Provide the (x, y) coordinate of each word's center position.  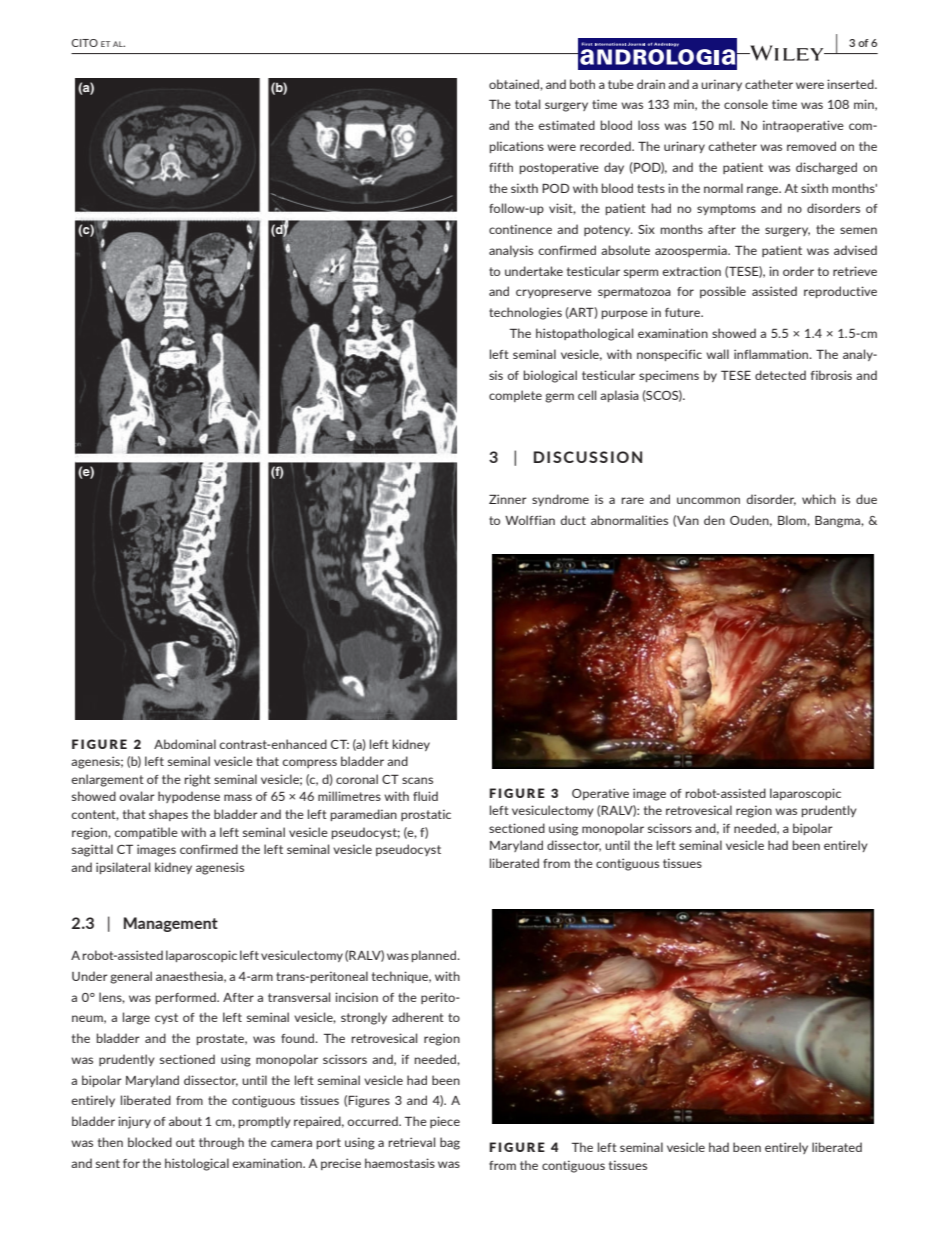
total (527, 104)
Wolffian (530, 520)
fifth (501, 167)
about (185, 1121)
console (746, 104)
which (819, 499)
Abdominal (185, 744)
